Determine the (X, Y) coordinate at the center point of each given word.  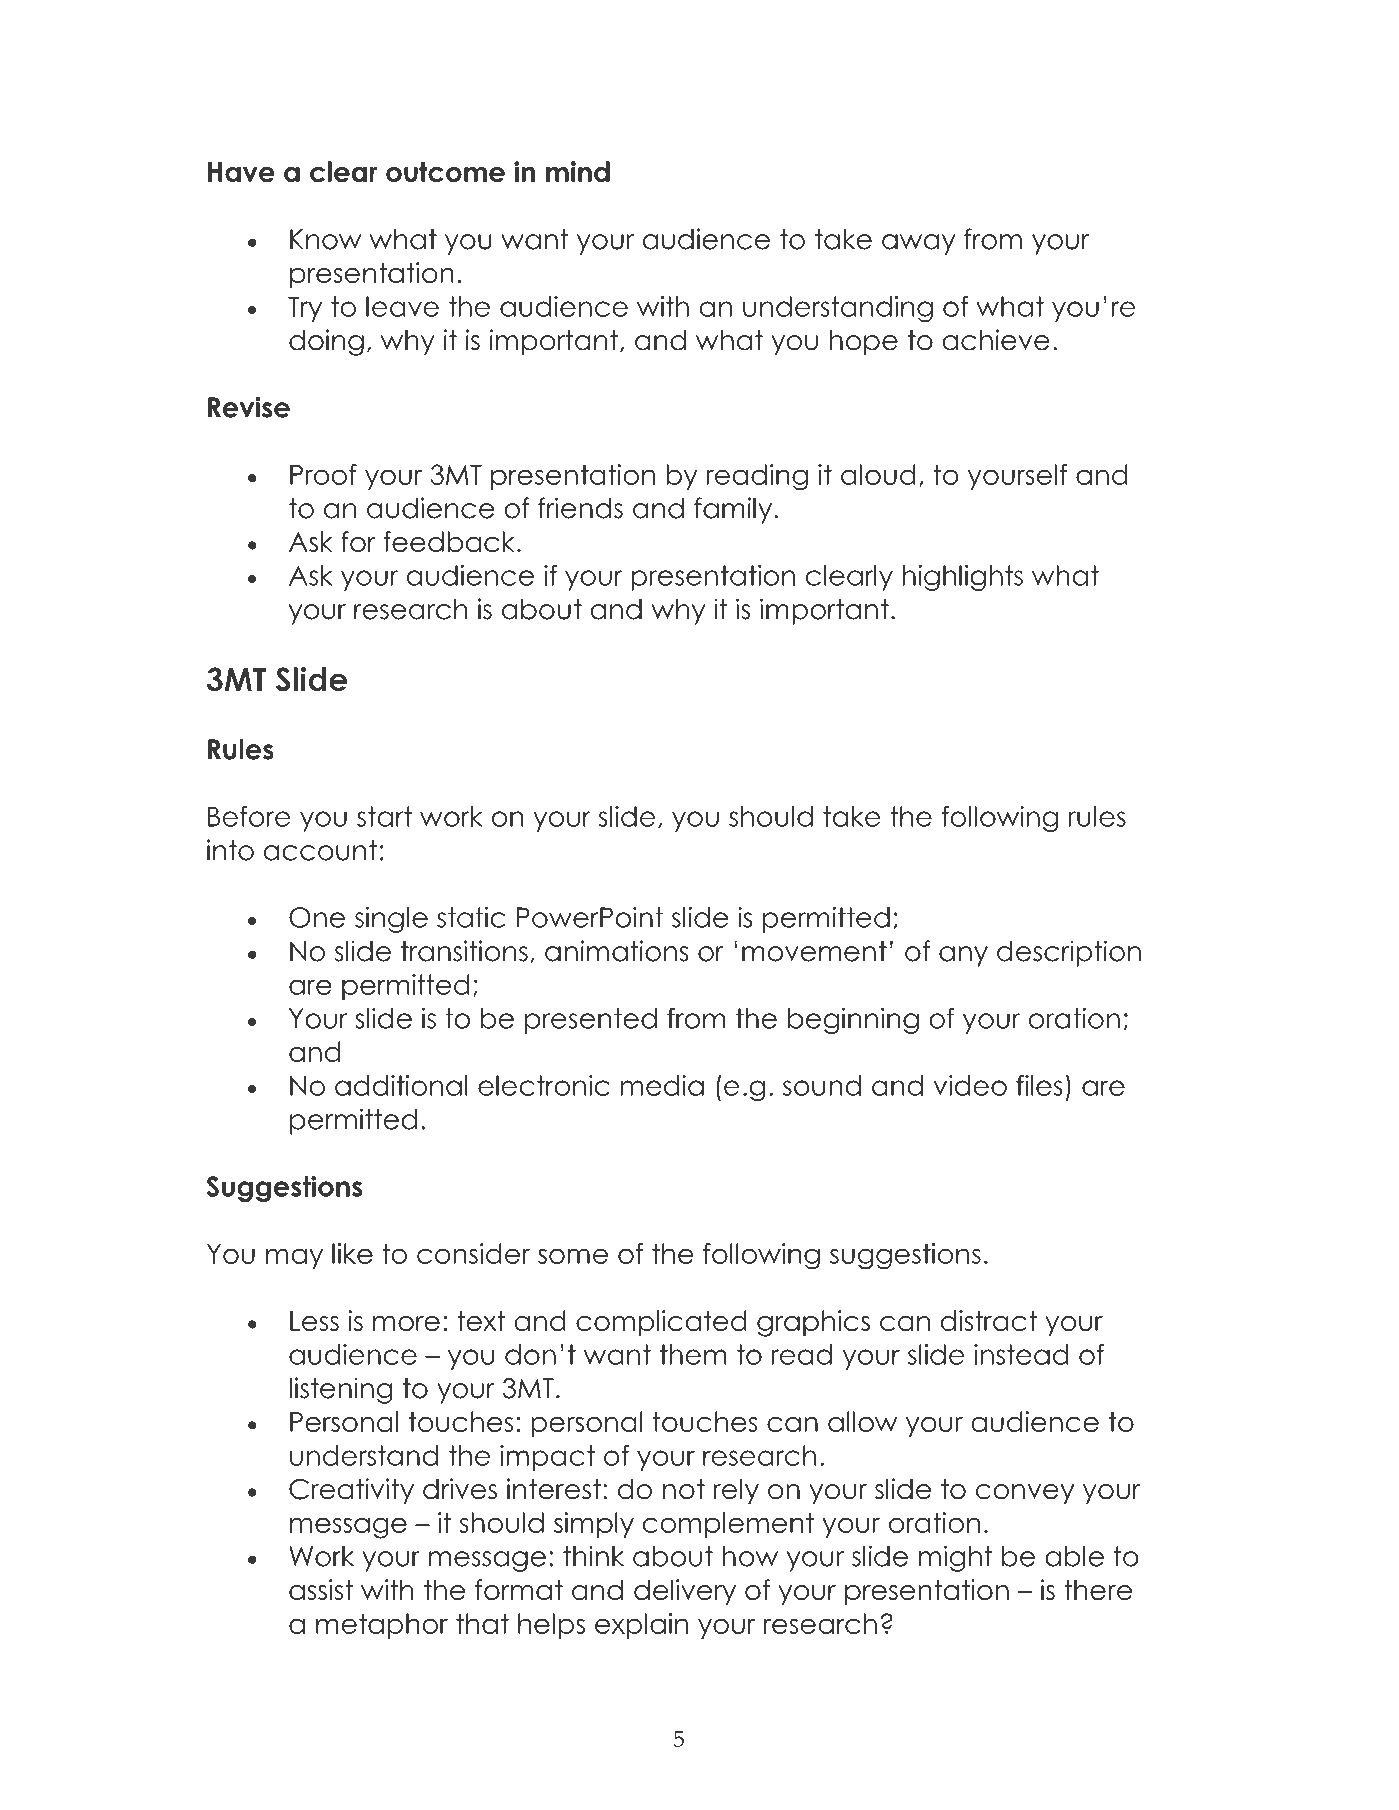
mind (578, 172)
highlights (962, 577)
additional (401, 1085)
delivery (685, 1592)
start (384, 816)
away (919, 244)
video (970, 1085)
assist (321, 1590)
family (734, 510)
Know (325, 239)
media (662, 1085)
